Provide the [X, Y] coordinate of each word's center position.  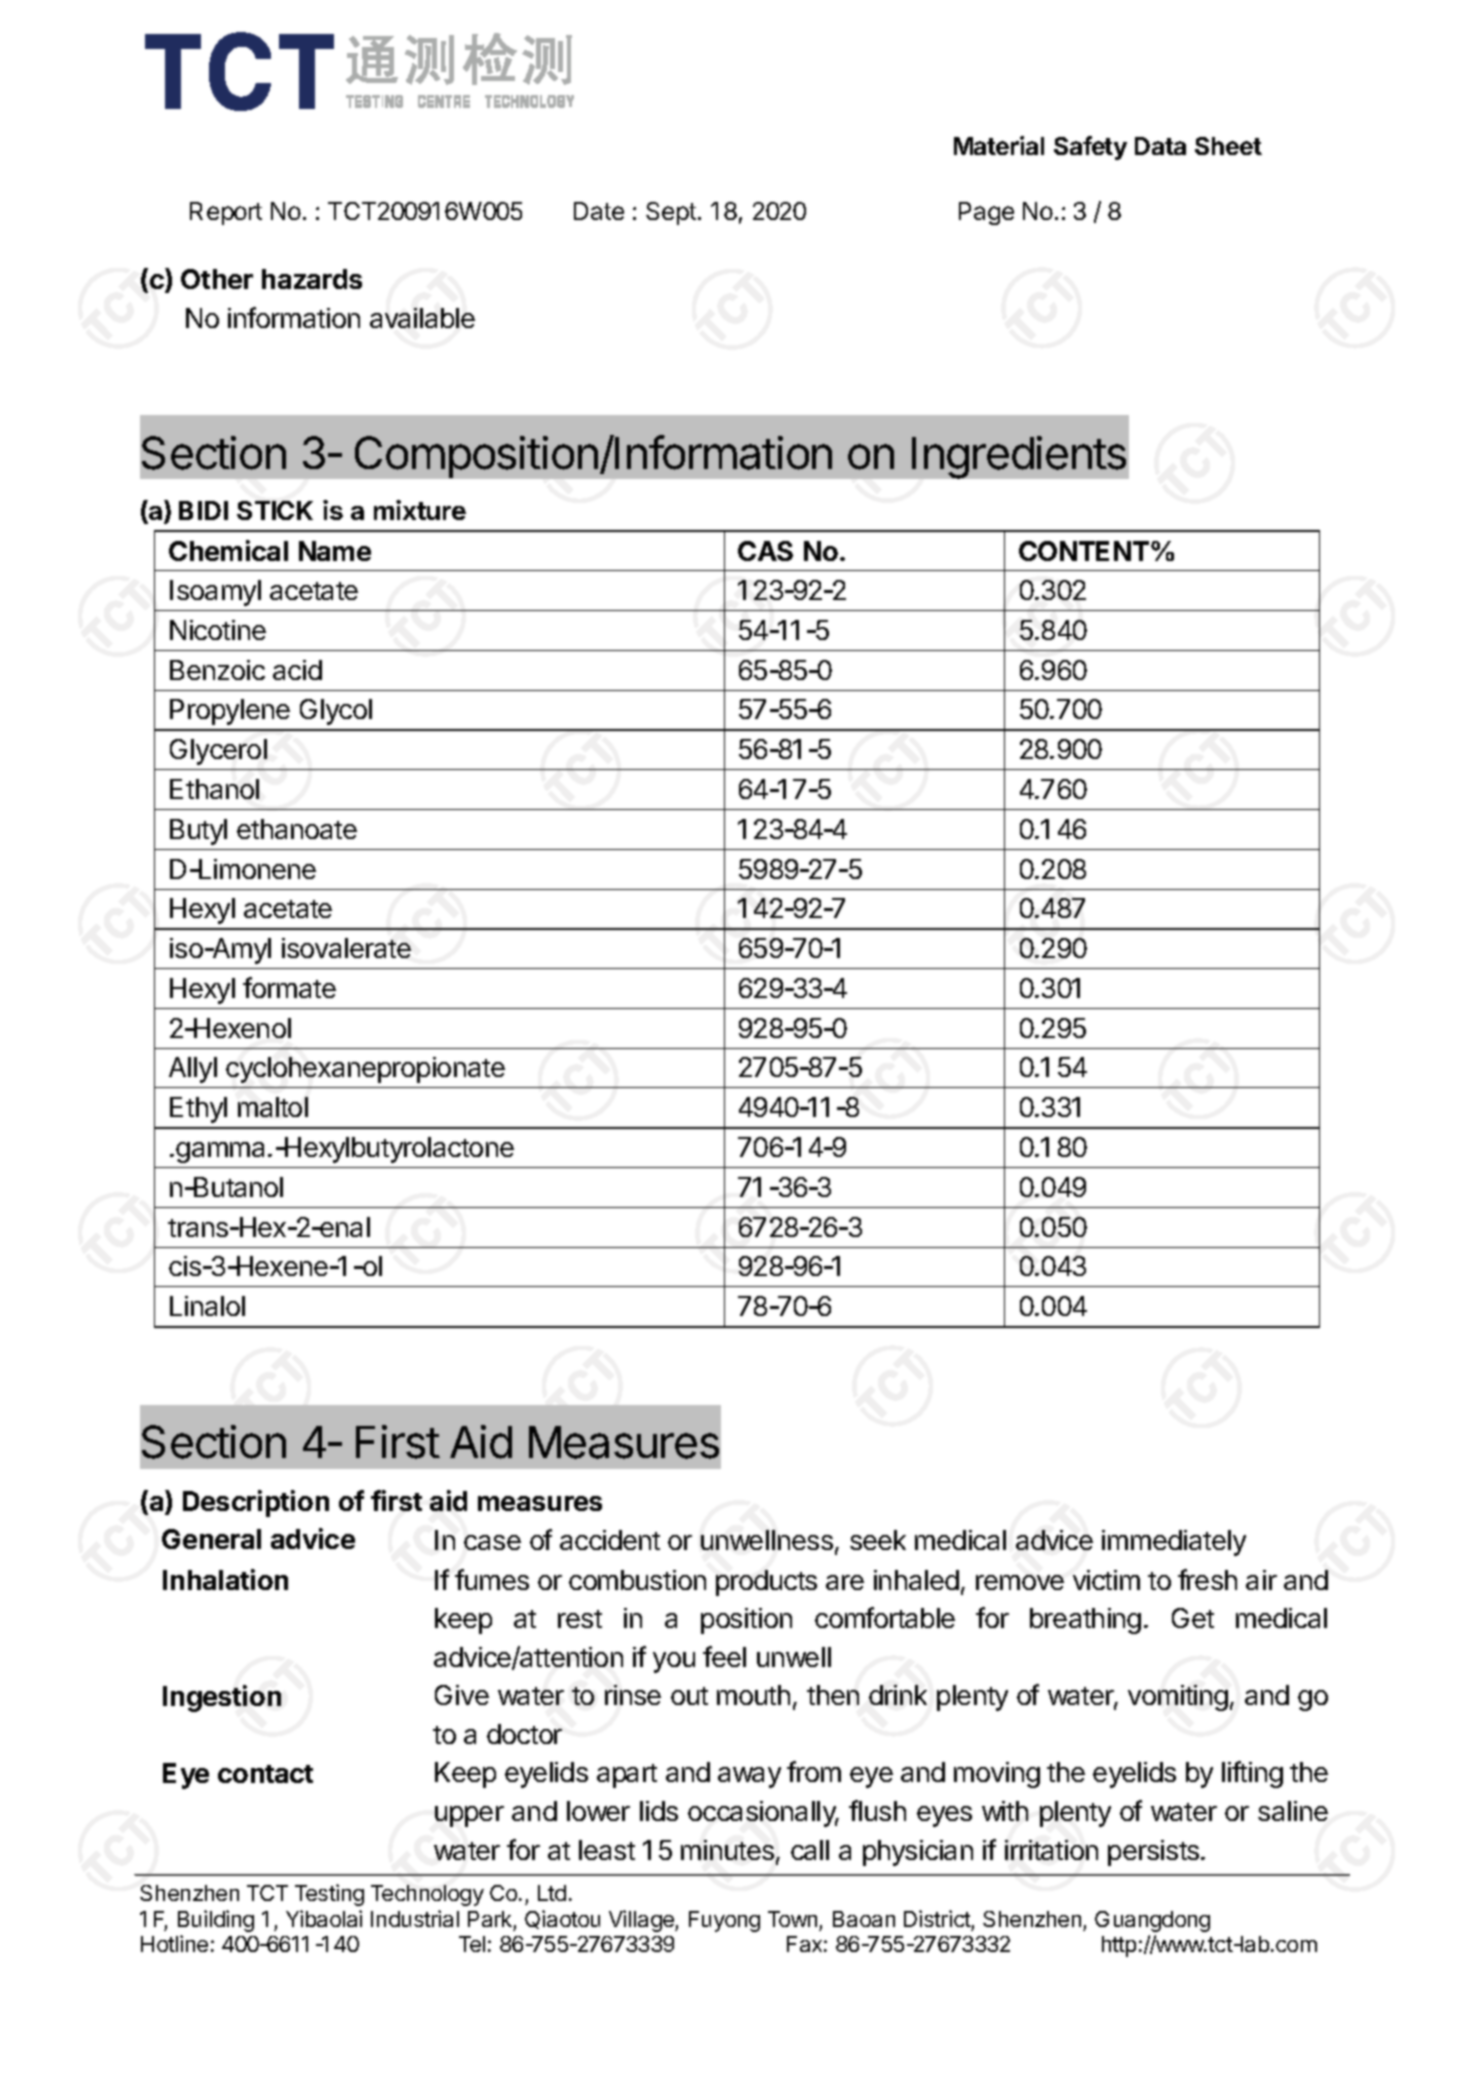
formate [289, 987]
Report [226, 213]
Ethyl [198, 1110]
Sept [671, 213]
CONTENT [1085, 551]
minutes [727, 1850]
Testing [329, 1895]
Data [1160, 146]
